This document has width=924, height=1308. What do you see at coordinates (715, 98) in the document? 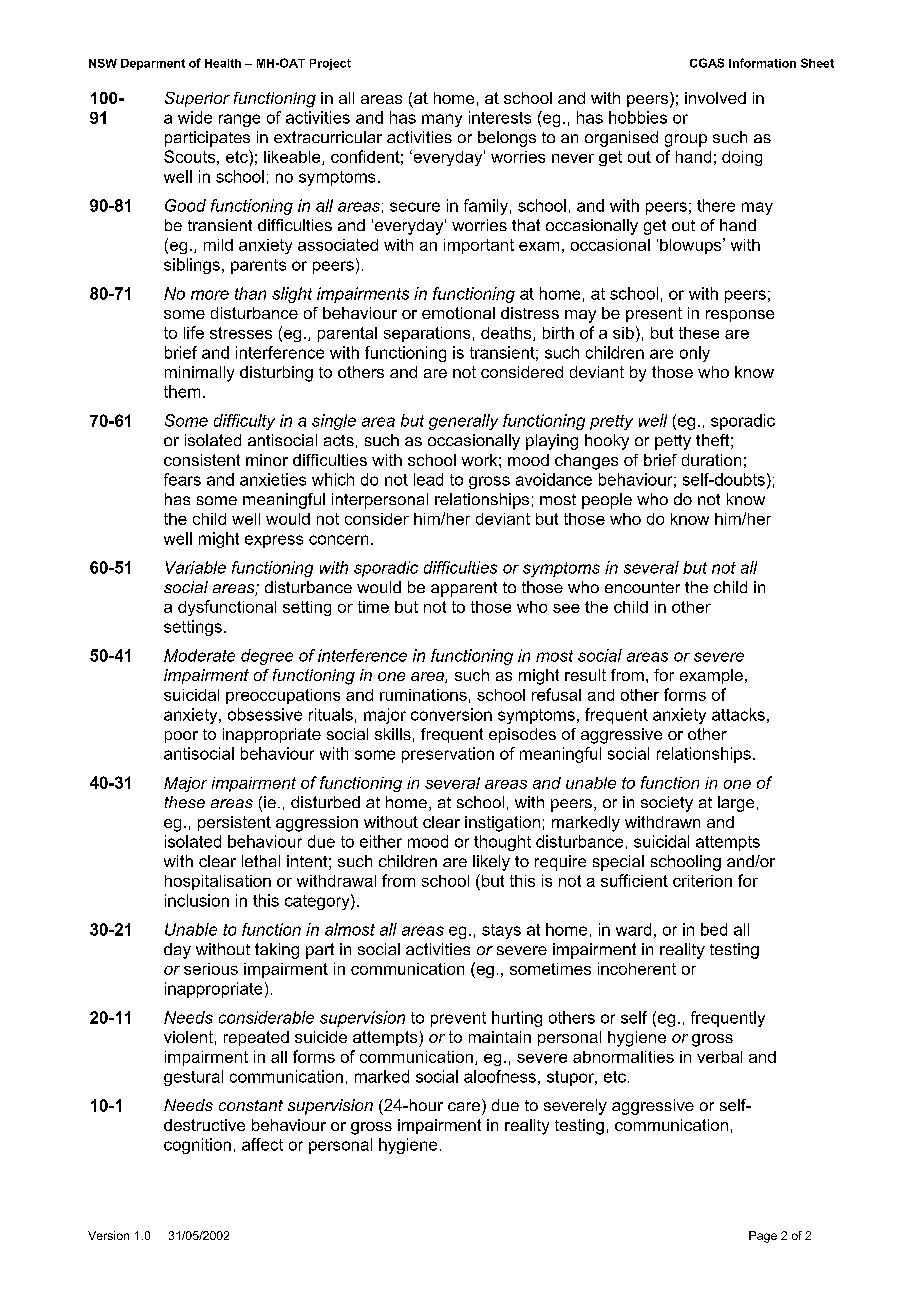
I see `involved` at bounding box center [715, 98].
